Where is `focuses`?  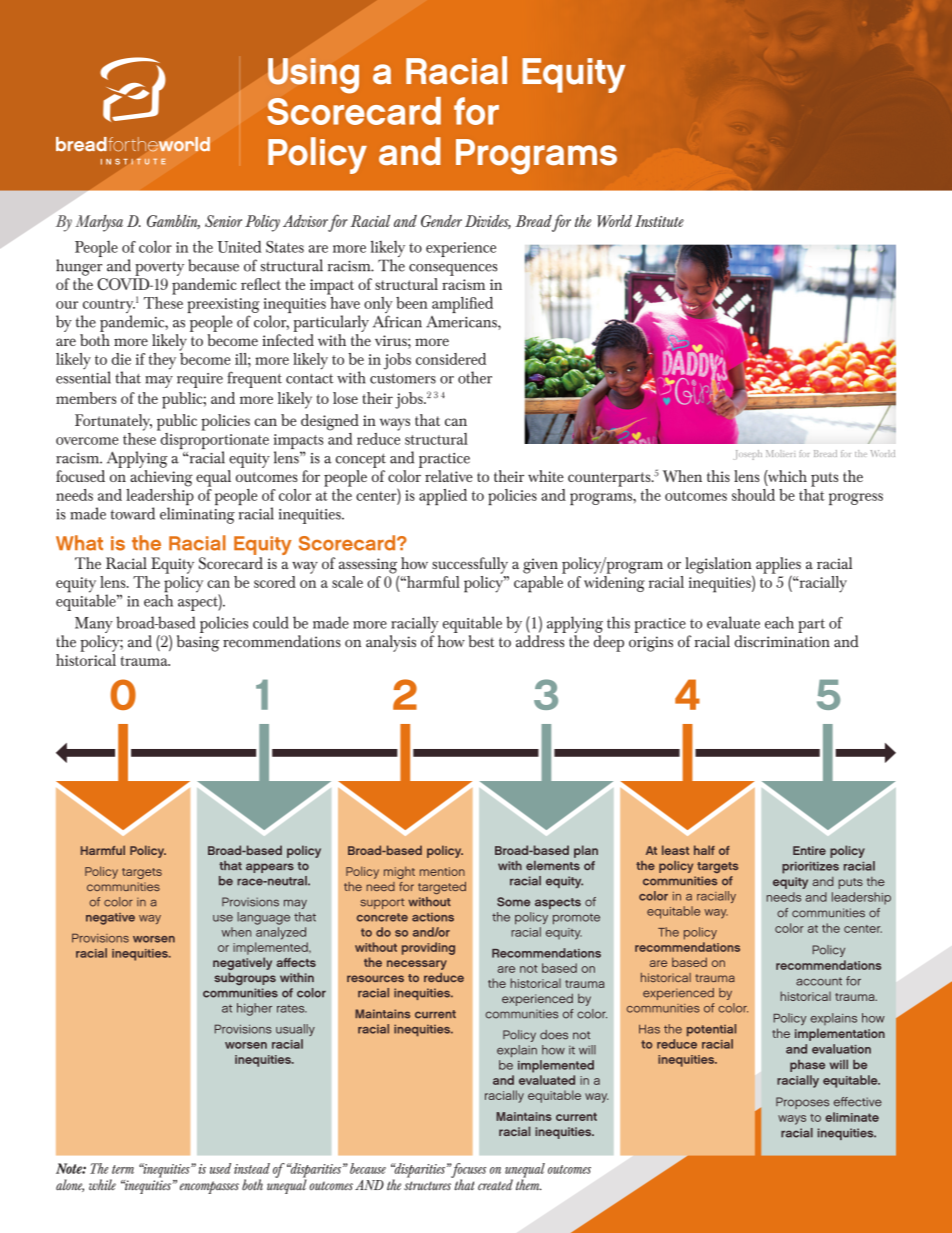 focuses is located at coordinates (468, 1171).
